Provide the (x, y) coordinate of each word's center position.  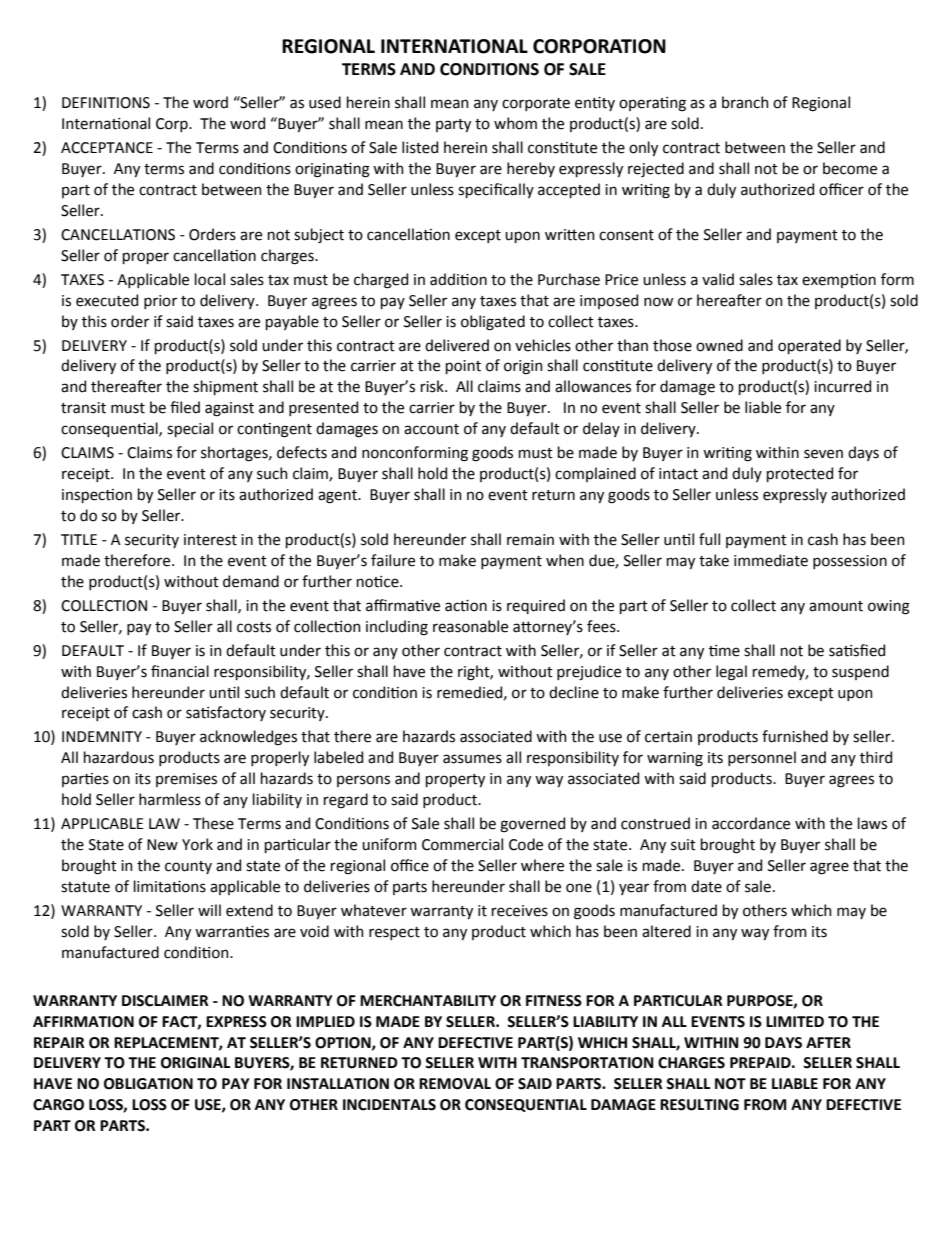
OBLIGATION (148, 1084)
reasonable (470, 626)
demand (251, 581)
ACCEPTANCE (107, 148)
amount (836, 606)
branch (745, 102)
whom (515, 123)
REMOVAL (455, 1084)
